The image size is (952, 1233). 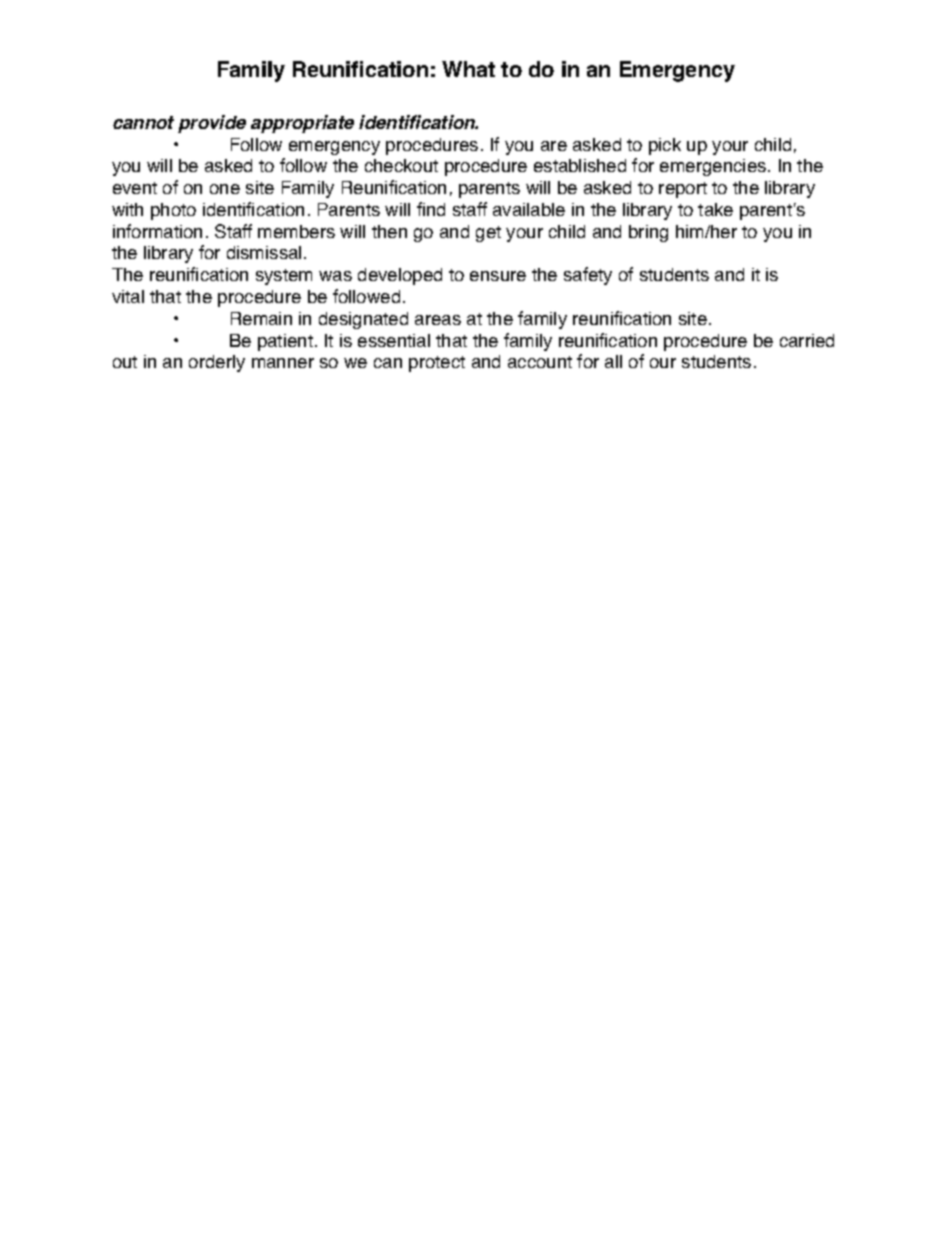 What do you see at coordinates (468, 69) in the image?
I see `What` at bounding box center [468, 69].
